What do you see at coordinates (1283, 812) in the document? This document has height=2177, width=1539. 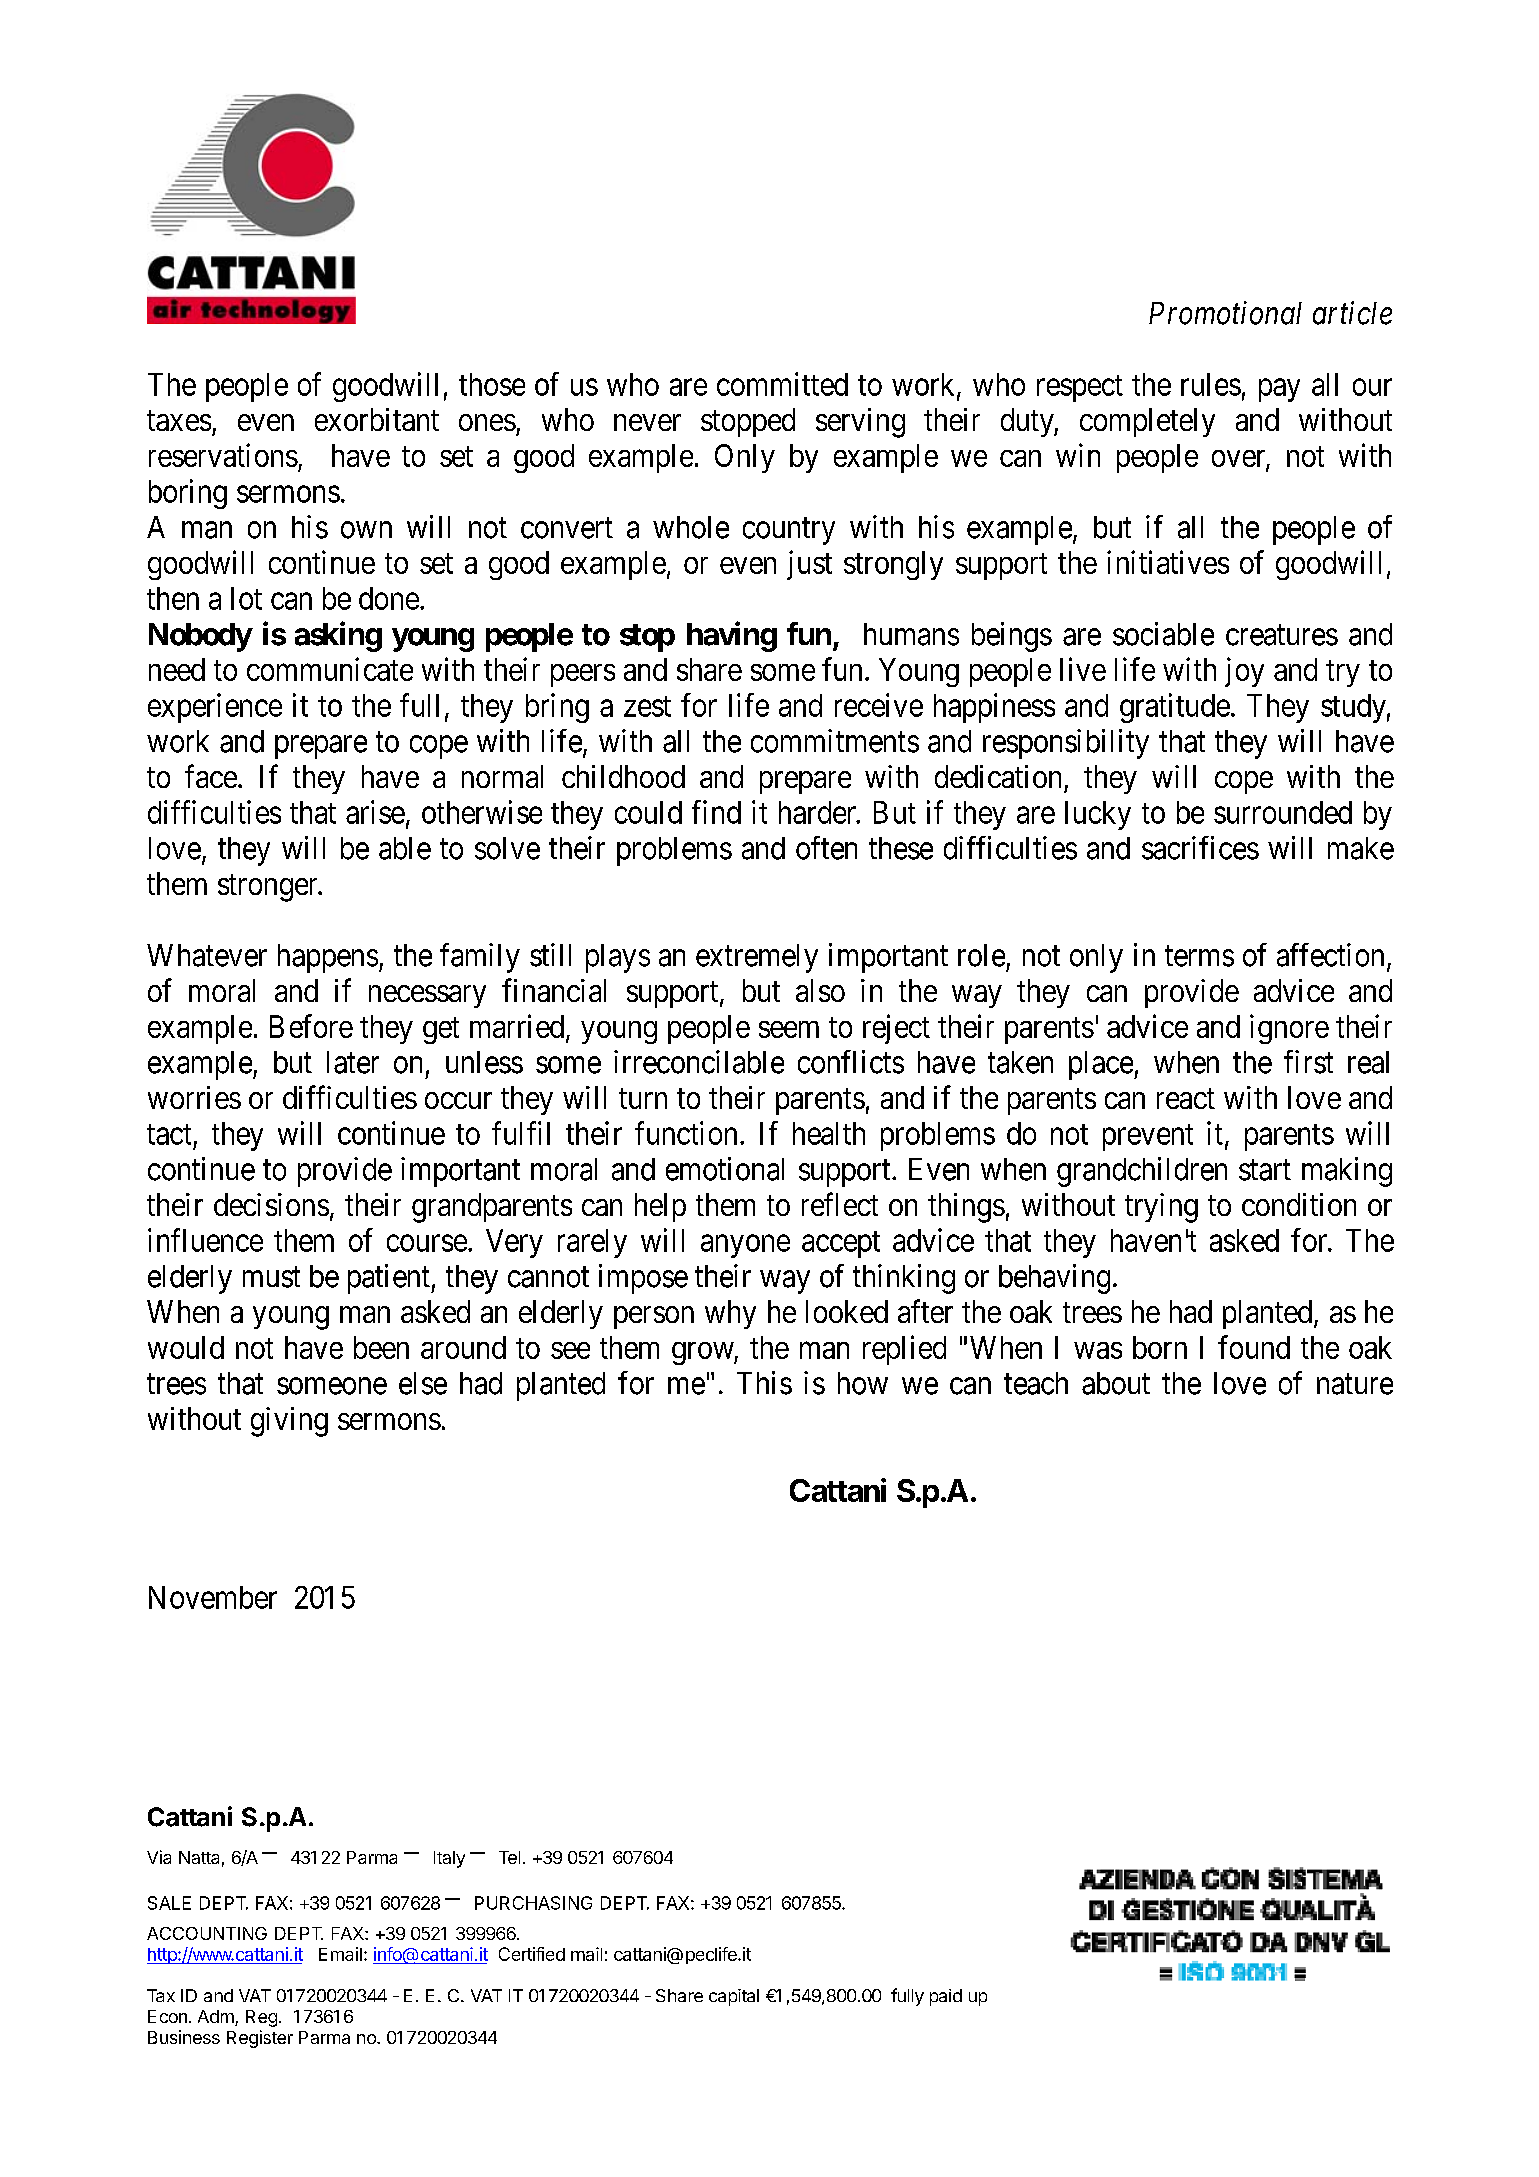 I see `surrounded` at bounding box center [1283, 812].
